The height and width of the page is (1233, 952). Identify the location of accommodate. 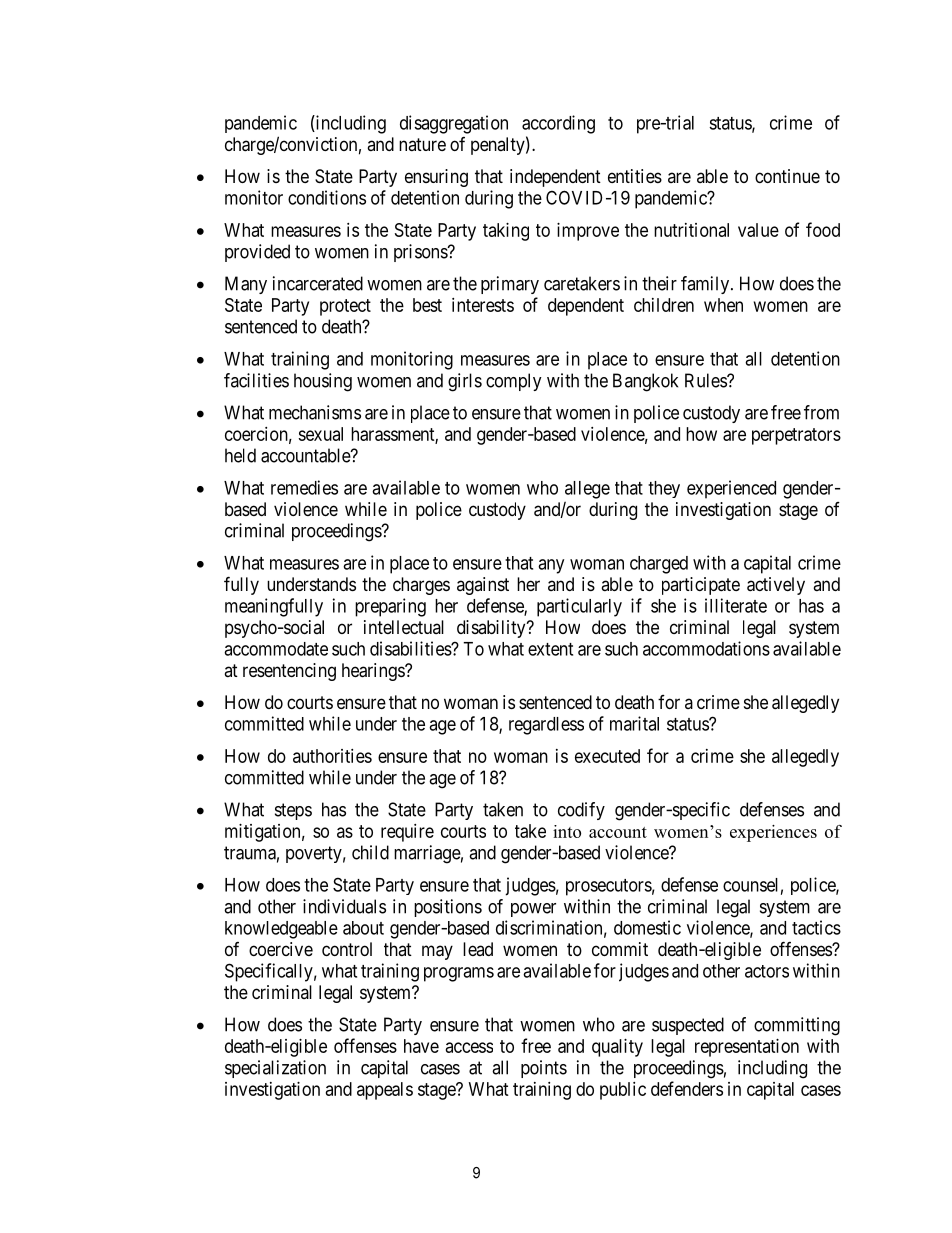
(276, 649).
